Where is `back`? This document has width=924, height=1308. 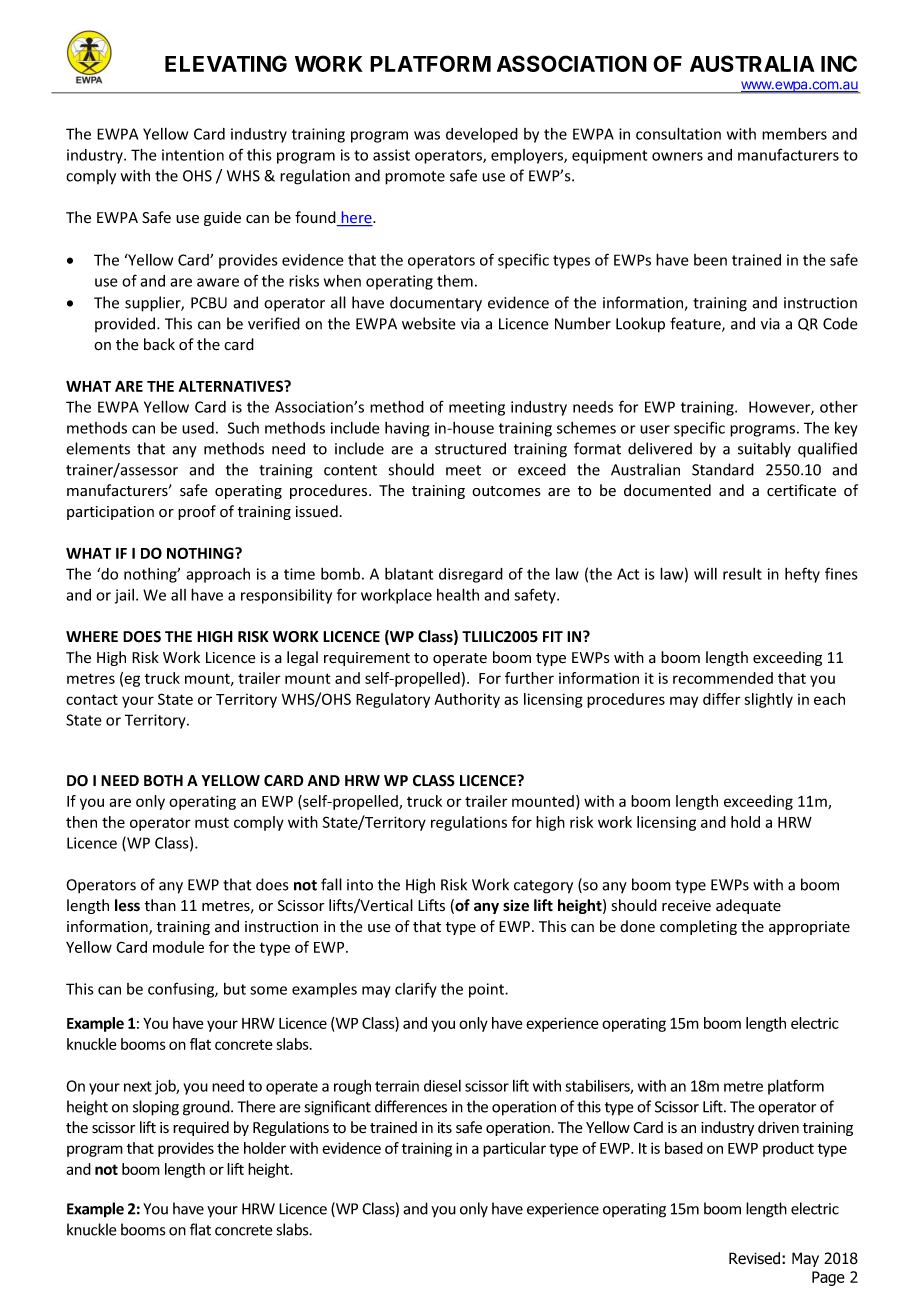
back is located at coordinates (159, 344).
